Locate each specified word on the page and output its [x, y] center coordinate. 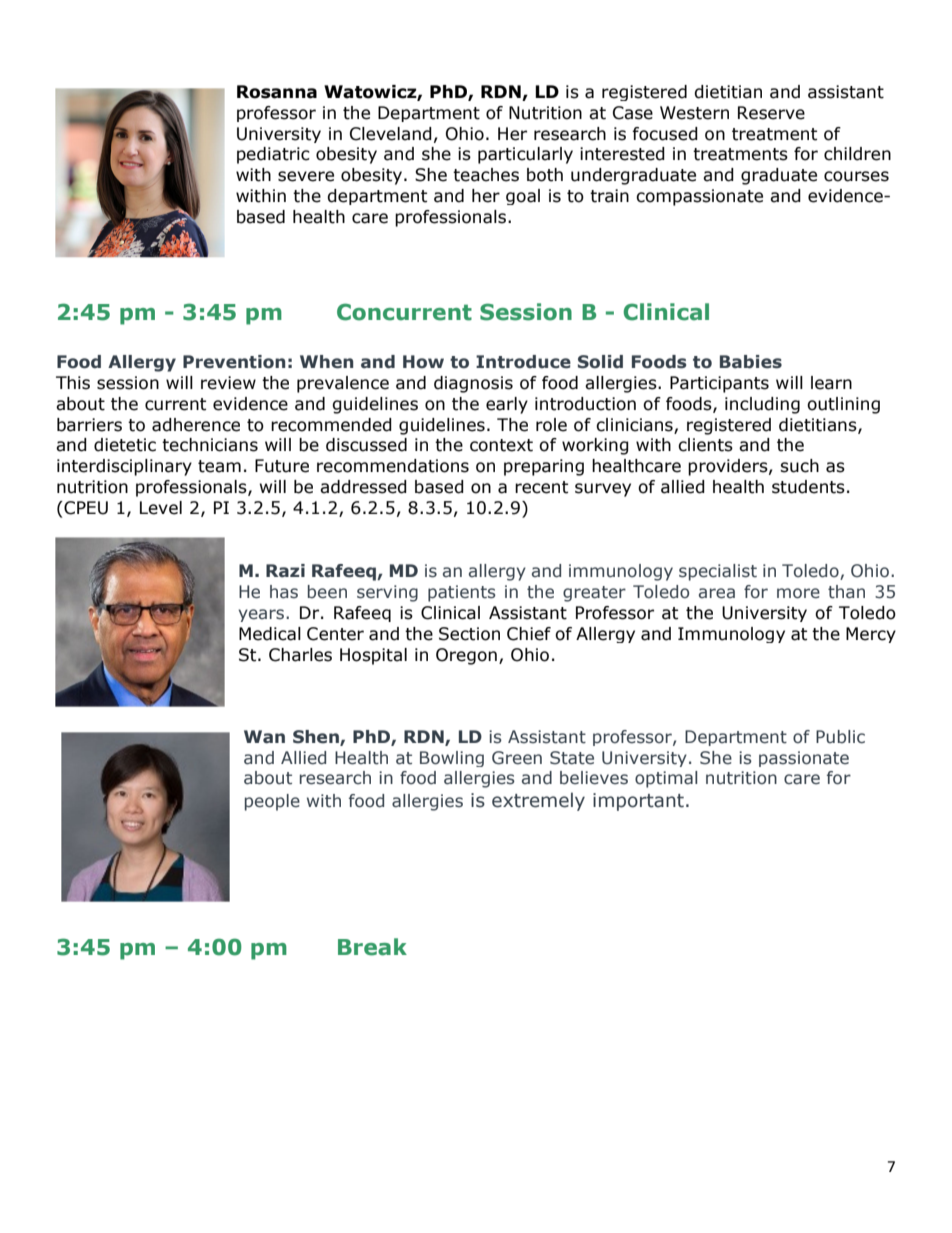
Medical [270, 634]
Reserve [771, 113]
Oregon [466, 656]
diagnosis [473, 384]
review [228, 383]
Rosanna [277, 92]
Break [372, 947]
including [762, 405]
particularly [525, 155]
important [638, 802]
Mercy [871, 635]
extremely [538, 801]
